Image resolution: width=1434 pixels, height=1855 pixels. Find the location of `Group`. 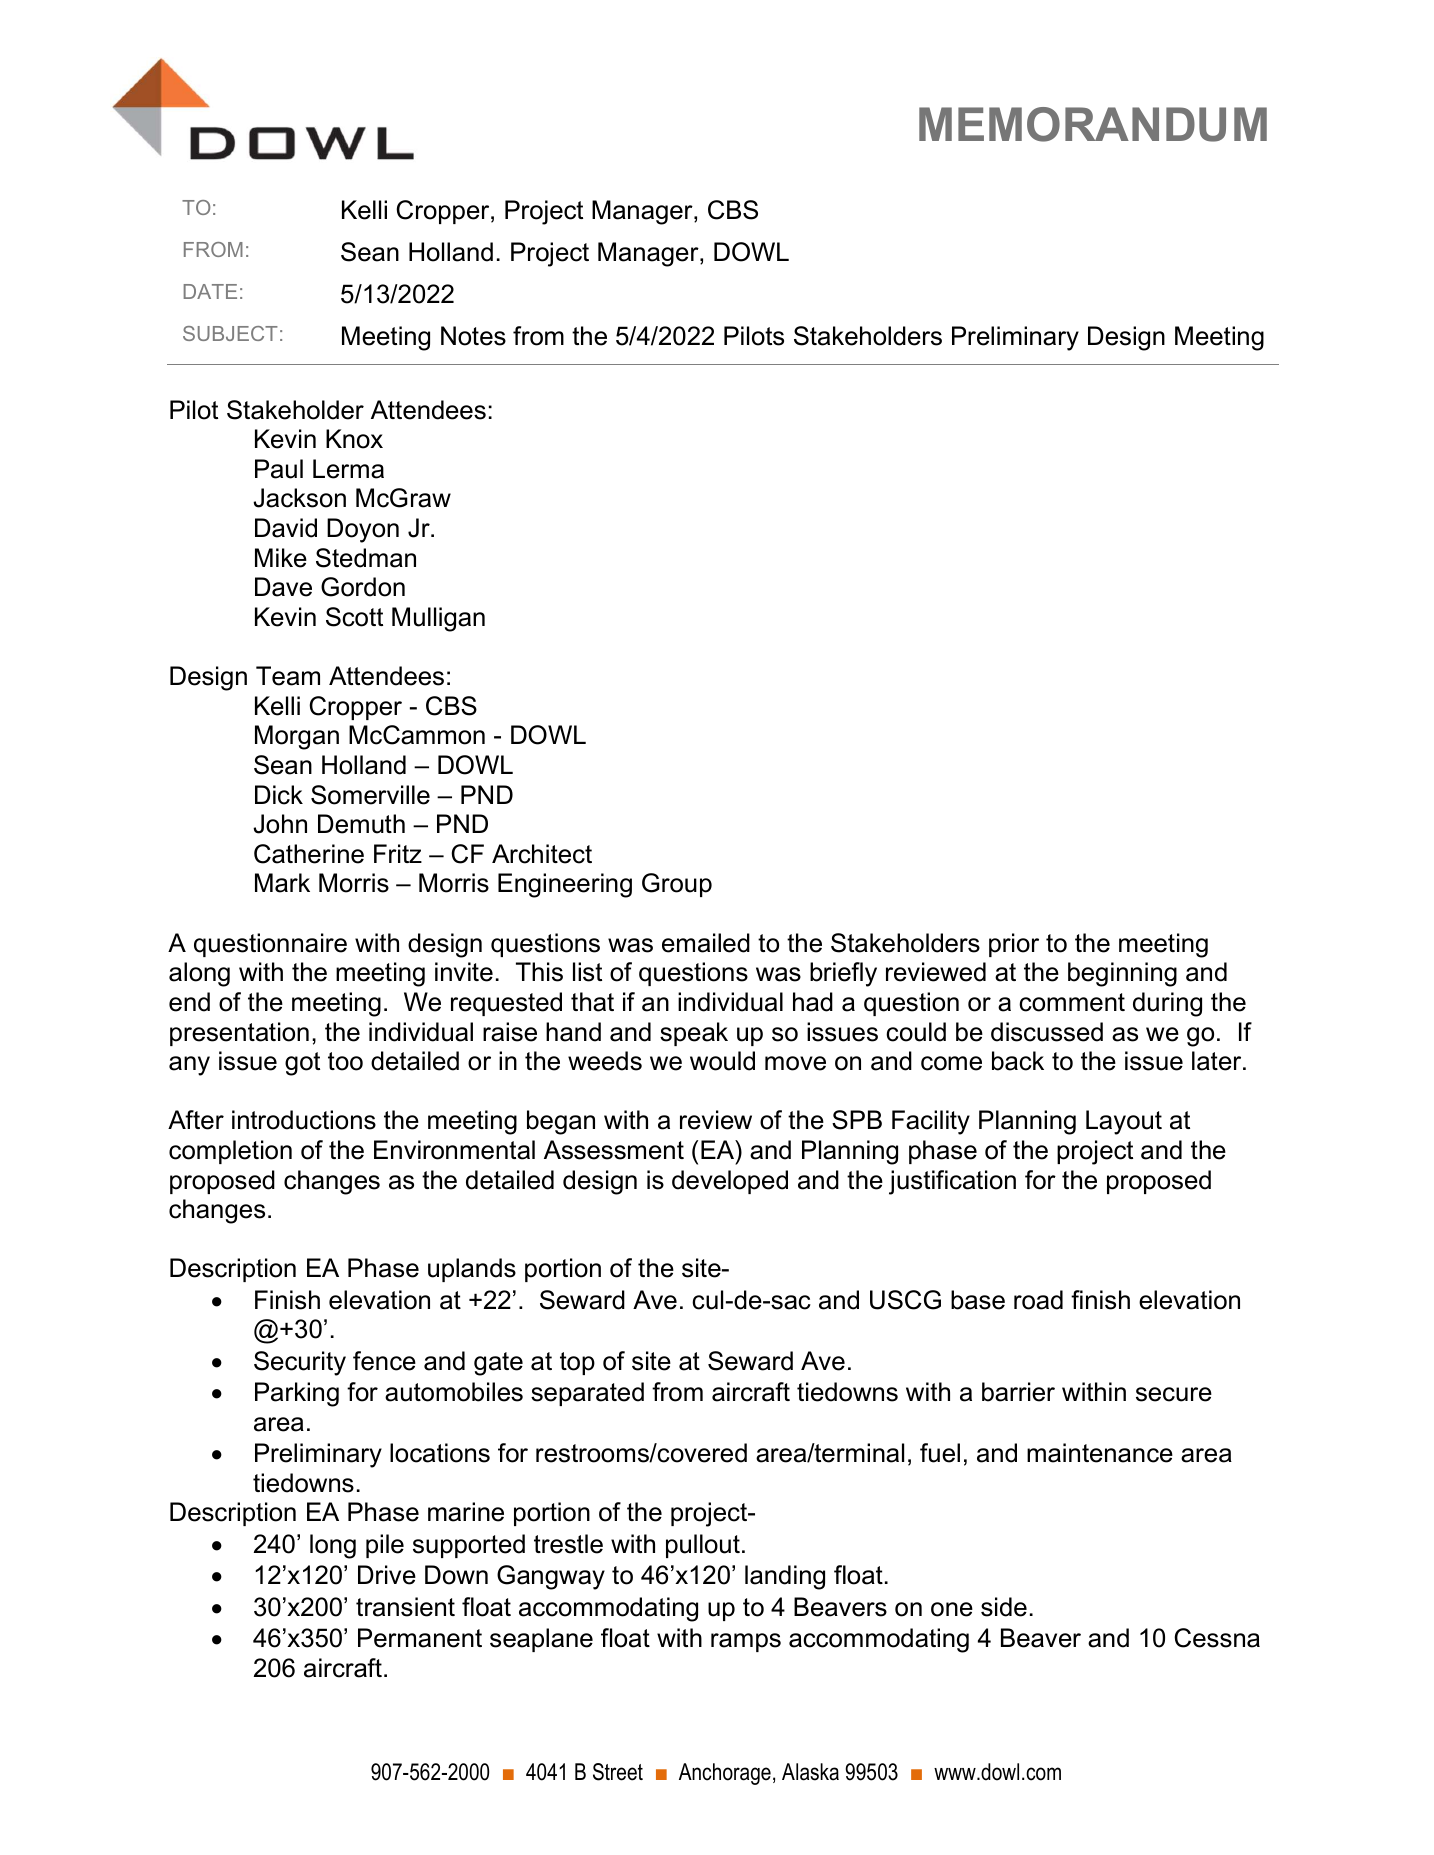

Group is located at coordinates (677, 885).
